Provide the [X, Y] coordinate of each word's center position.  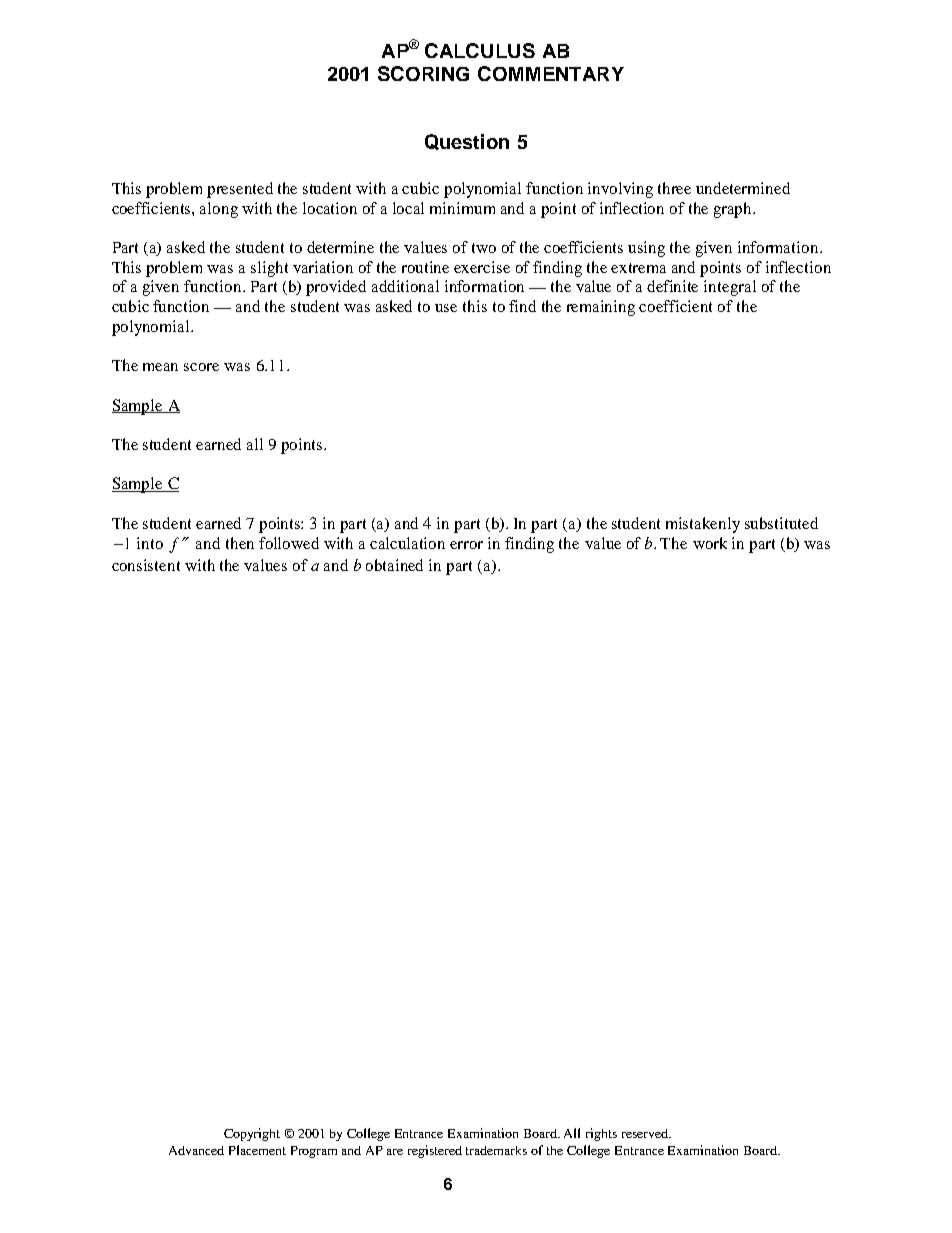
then [240, 543]
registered [435, 1151]
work [710, 543]
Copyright [252, 1134]
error [466, 545]
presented [240, 190]
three [674, 188]
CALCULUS [480, 50]
